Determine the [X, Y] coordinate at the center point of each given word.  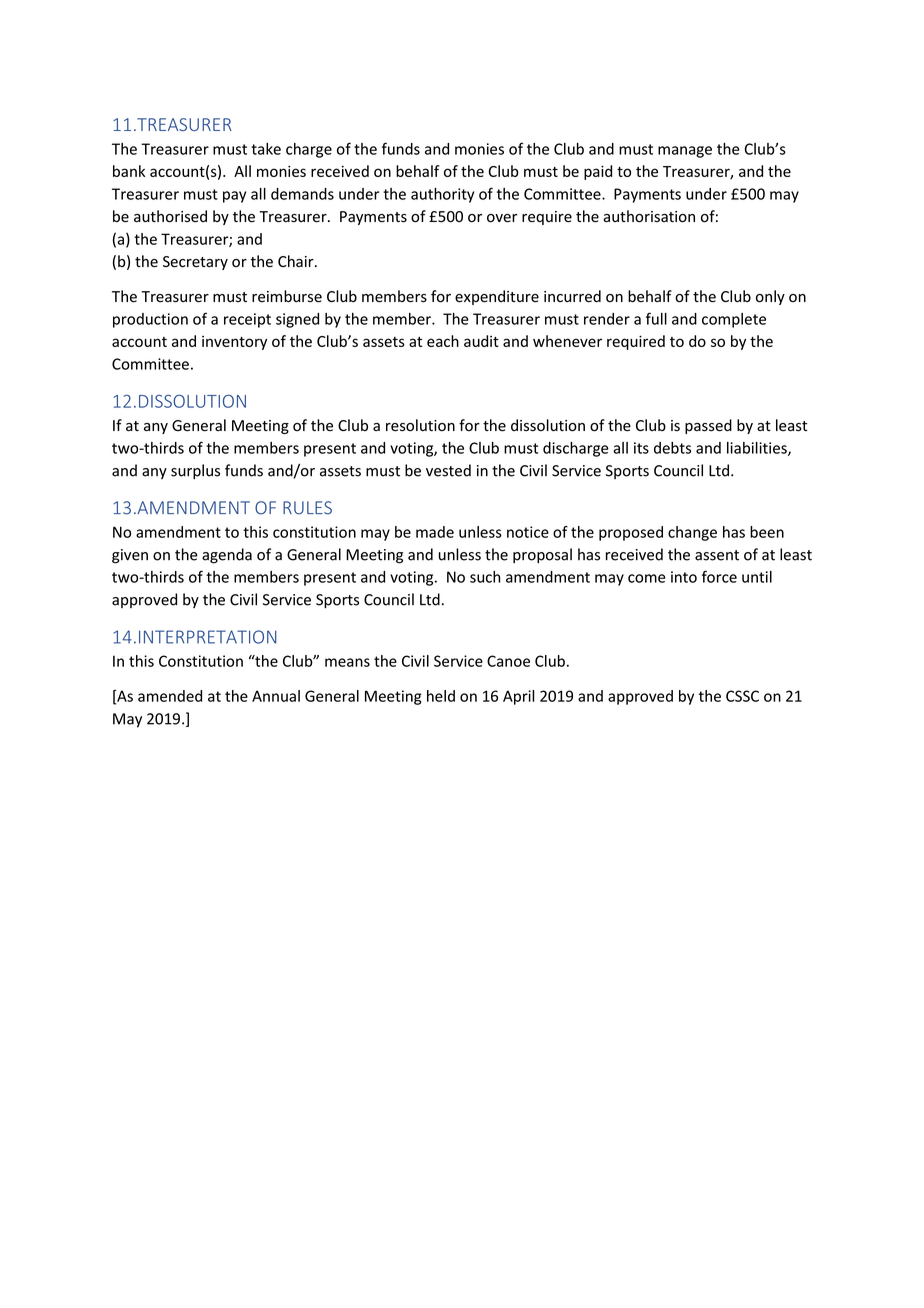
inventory [234, 343]
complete [734, 320]
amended [170, 696]
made [435, 532]
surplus [195, 471]
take [266, 149]
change [692, 533]
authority [442, 195]
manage [685, 152]
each [443, 341]
